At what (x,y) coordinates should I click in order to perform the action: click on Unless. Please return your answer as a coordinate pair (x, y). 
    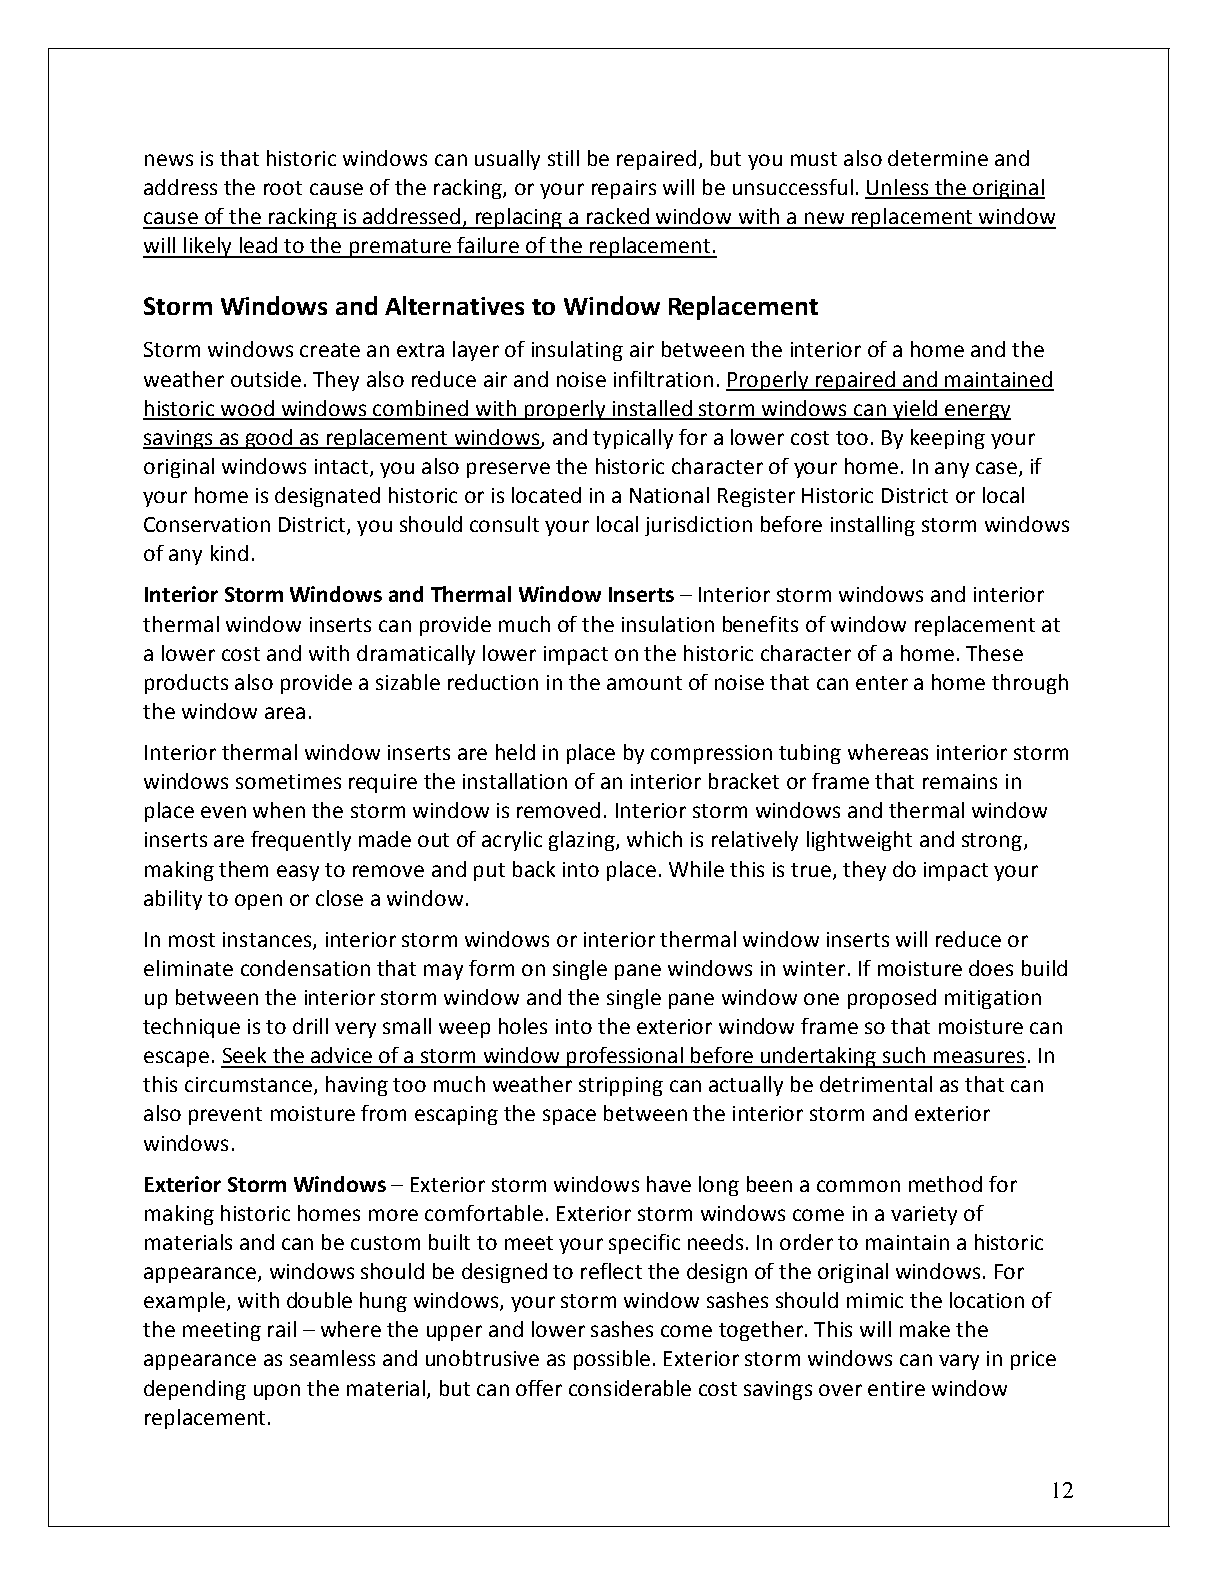
    Looking at the image, I should click on (898, 188).
